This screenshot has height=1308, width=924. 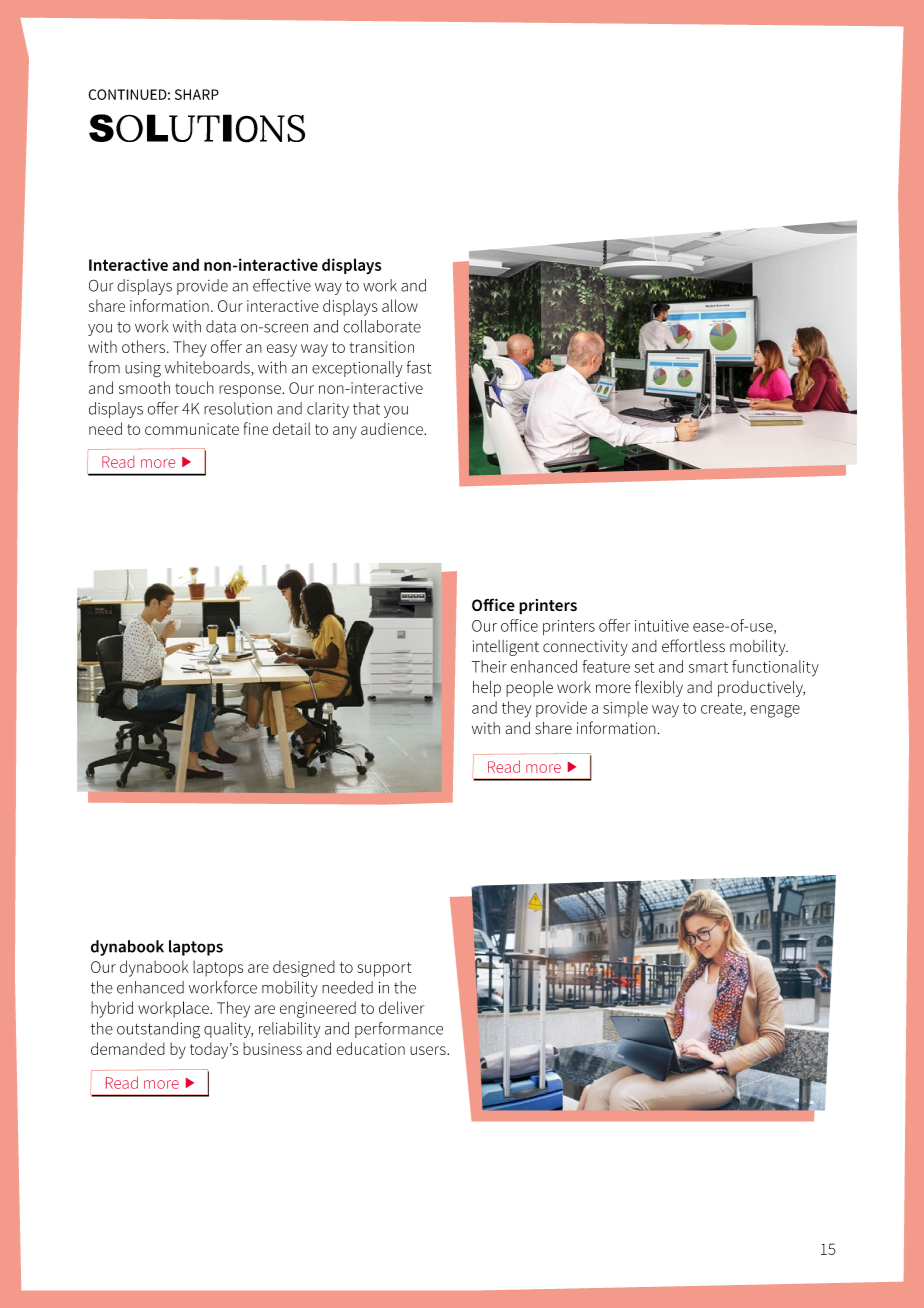 I want to click on SOLUTIONS, so click(x=197, y=128).
